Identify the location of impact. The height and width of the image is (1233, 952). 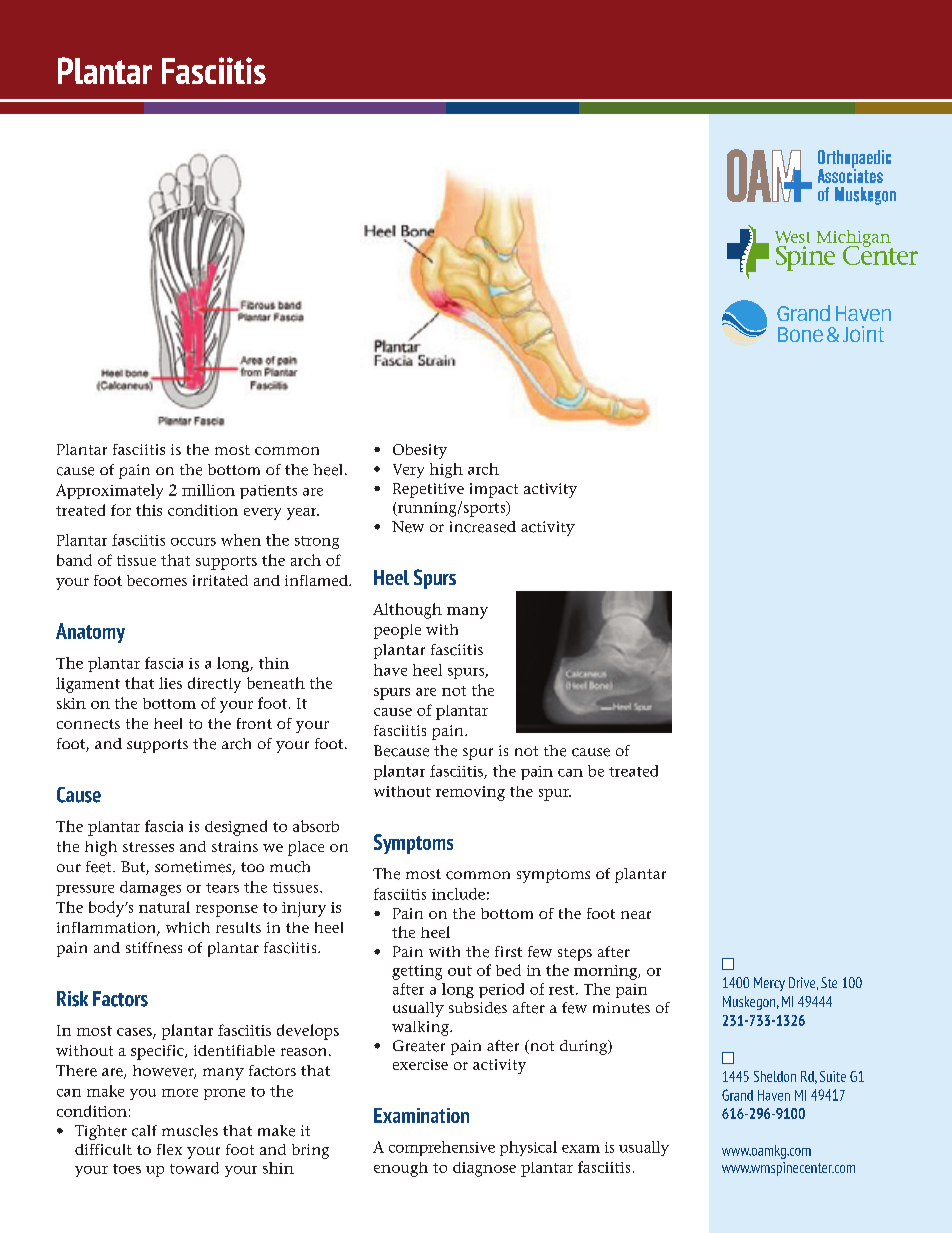
(494, 490).
